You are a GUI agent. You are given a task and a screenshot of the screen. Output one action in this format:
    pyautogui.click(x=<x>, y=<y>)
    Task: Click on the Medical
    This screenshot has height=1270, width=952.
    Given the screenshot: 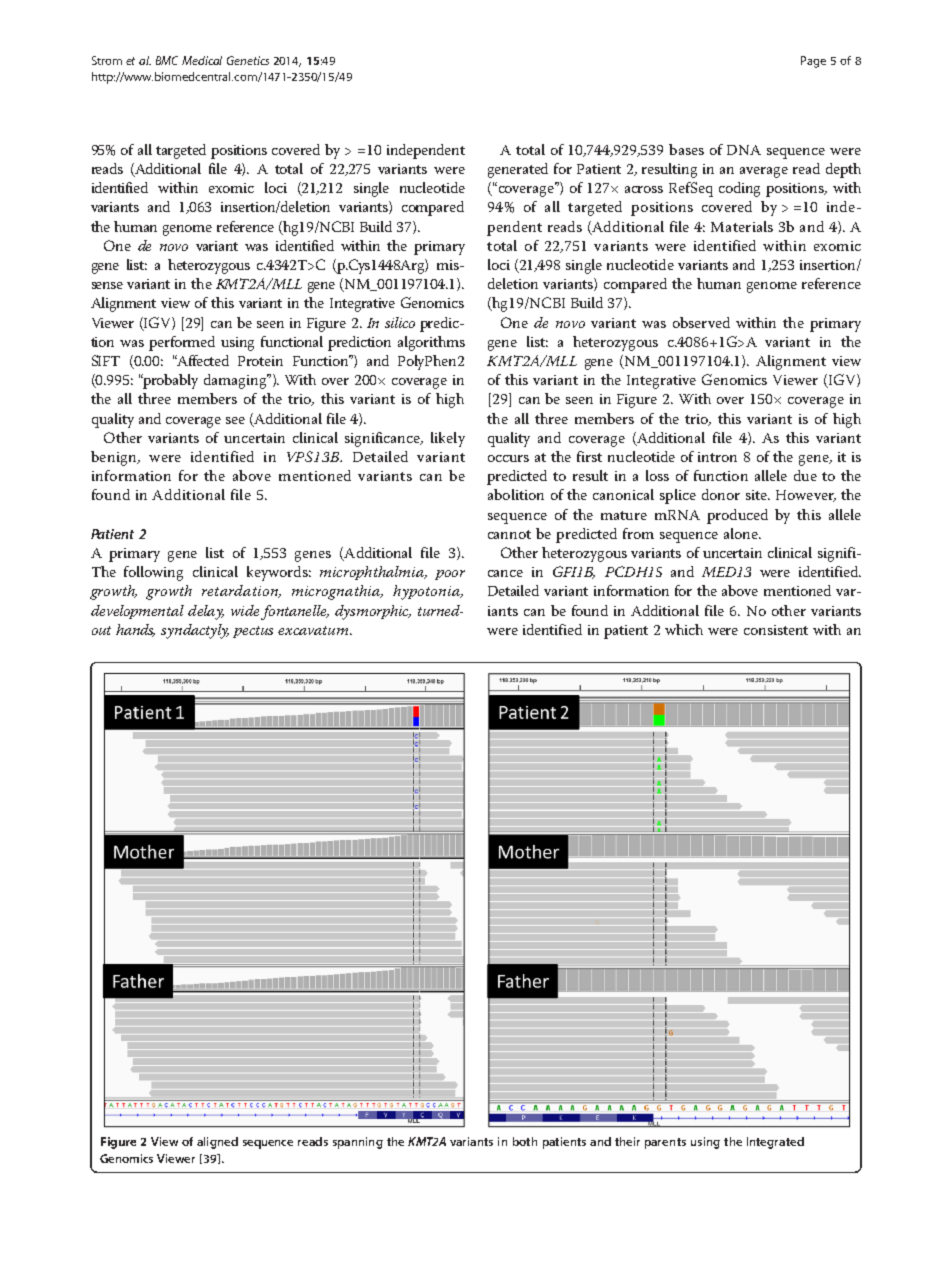 What is the action you would take?
    pyautogui.click(x=202, y=60)
